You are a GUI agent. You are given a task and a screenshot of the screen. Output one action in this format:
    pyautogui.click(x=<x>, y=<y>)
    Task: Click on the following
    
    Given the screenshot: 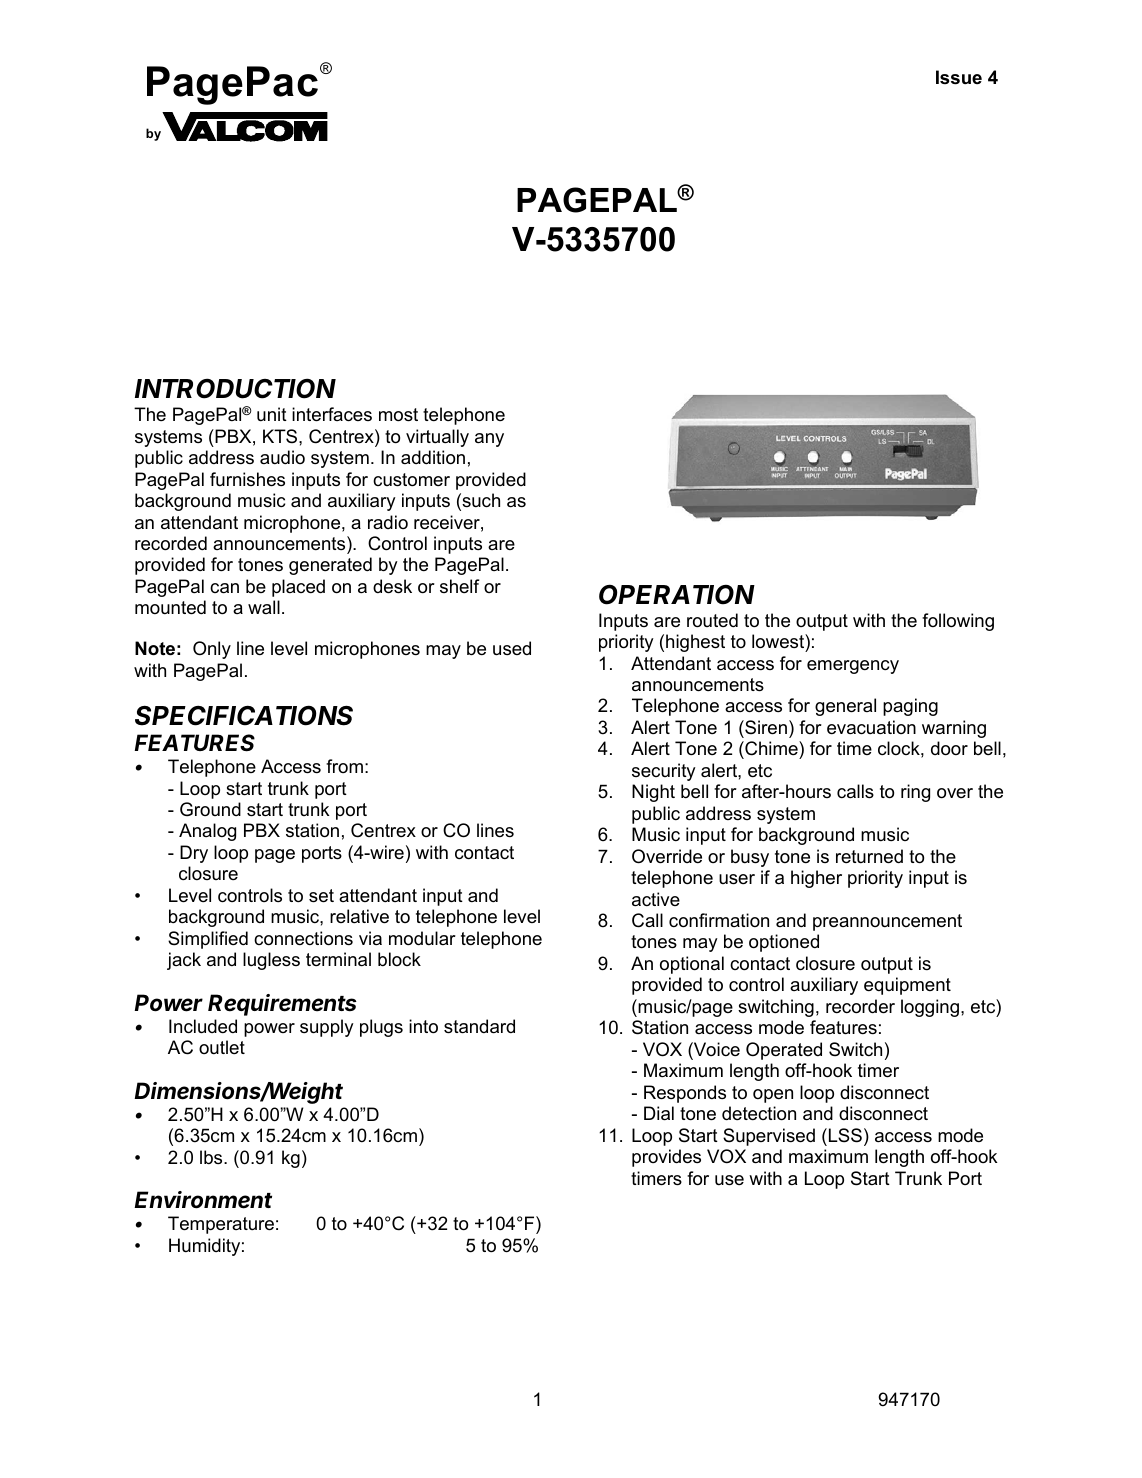 What is the action you would take?
    pyautogui.click(x=958, y=622)
